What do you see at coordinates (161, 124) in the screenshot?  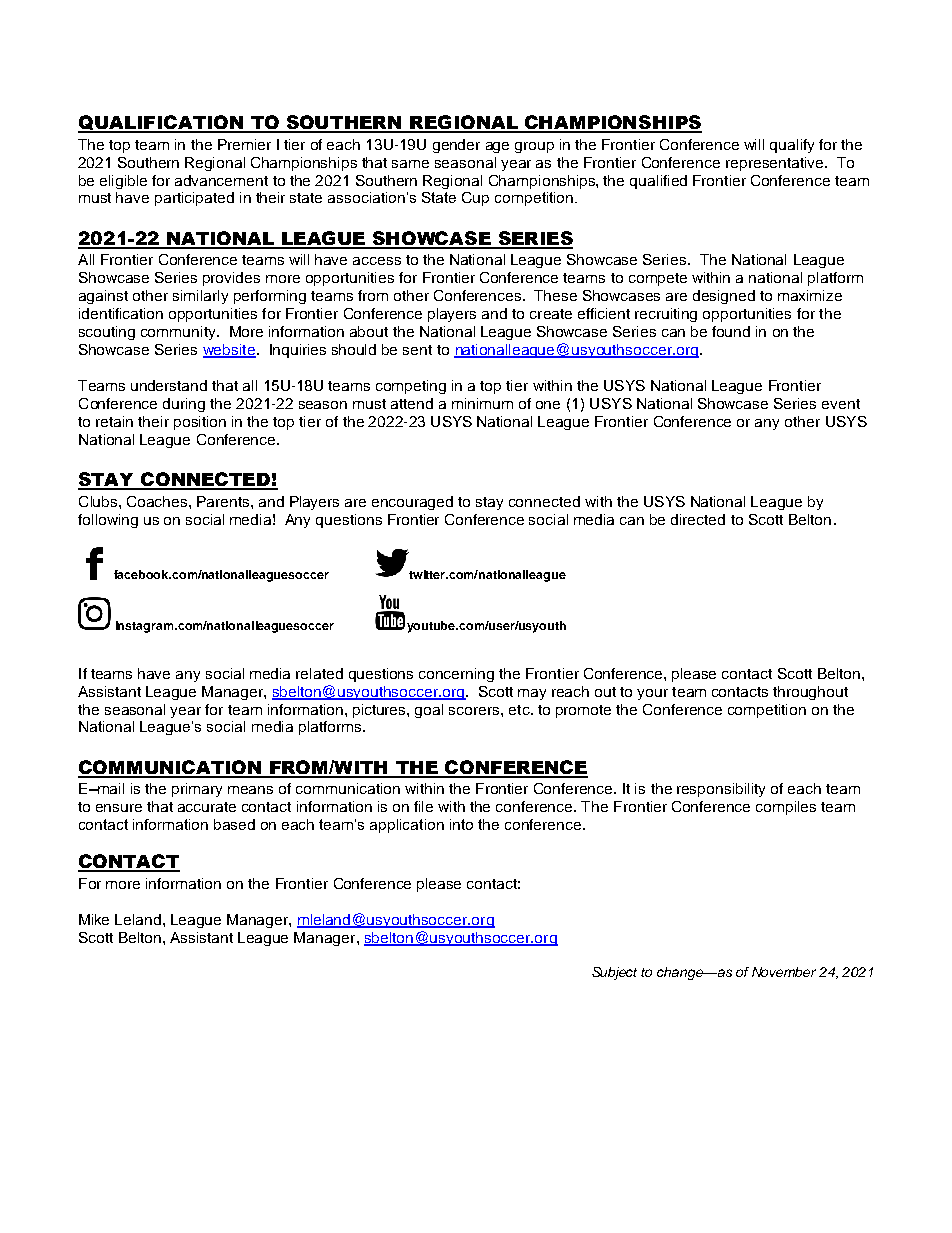 I see `QUALIFICATION` at bounding box center [161, 124].
